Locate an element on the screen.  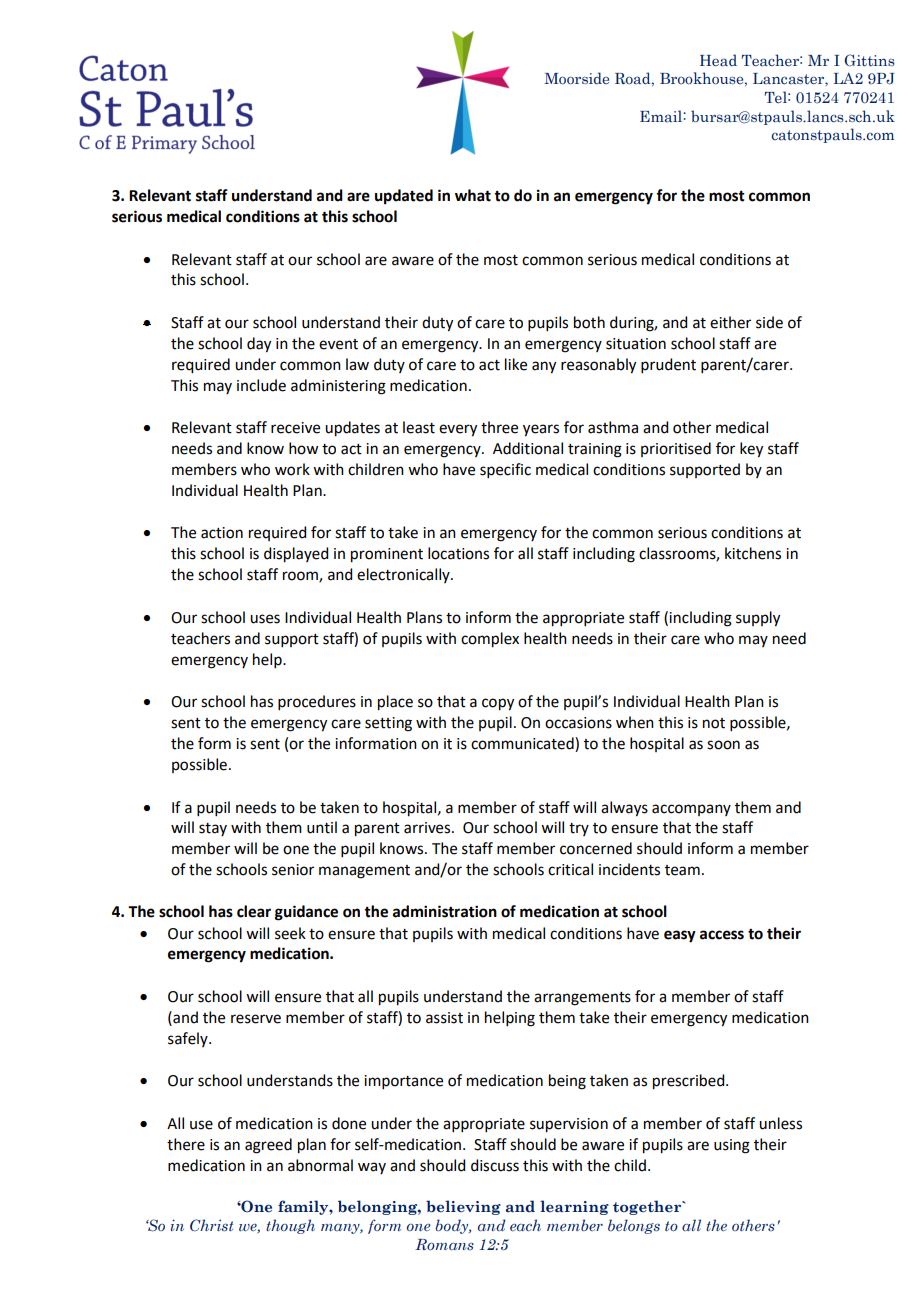
believing is located at coordinates (463, 1207).
